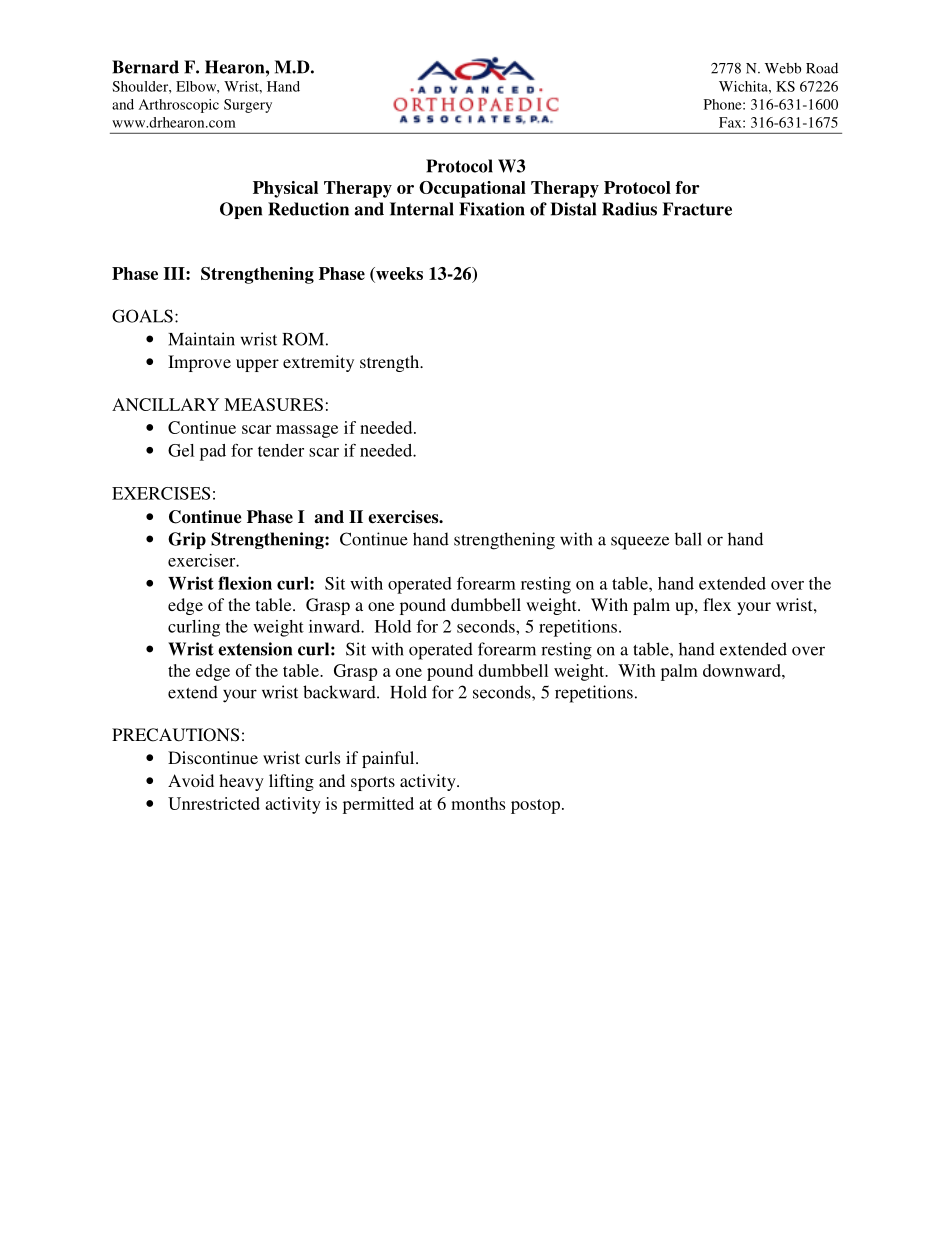 This screenshot has height=1233, width=952. What do you see at coordinates (213, 452) in the screenshot?
I see `pad` at bounding box center [213, 452].
